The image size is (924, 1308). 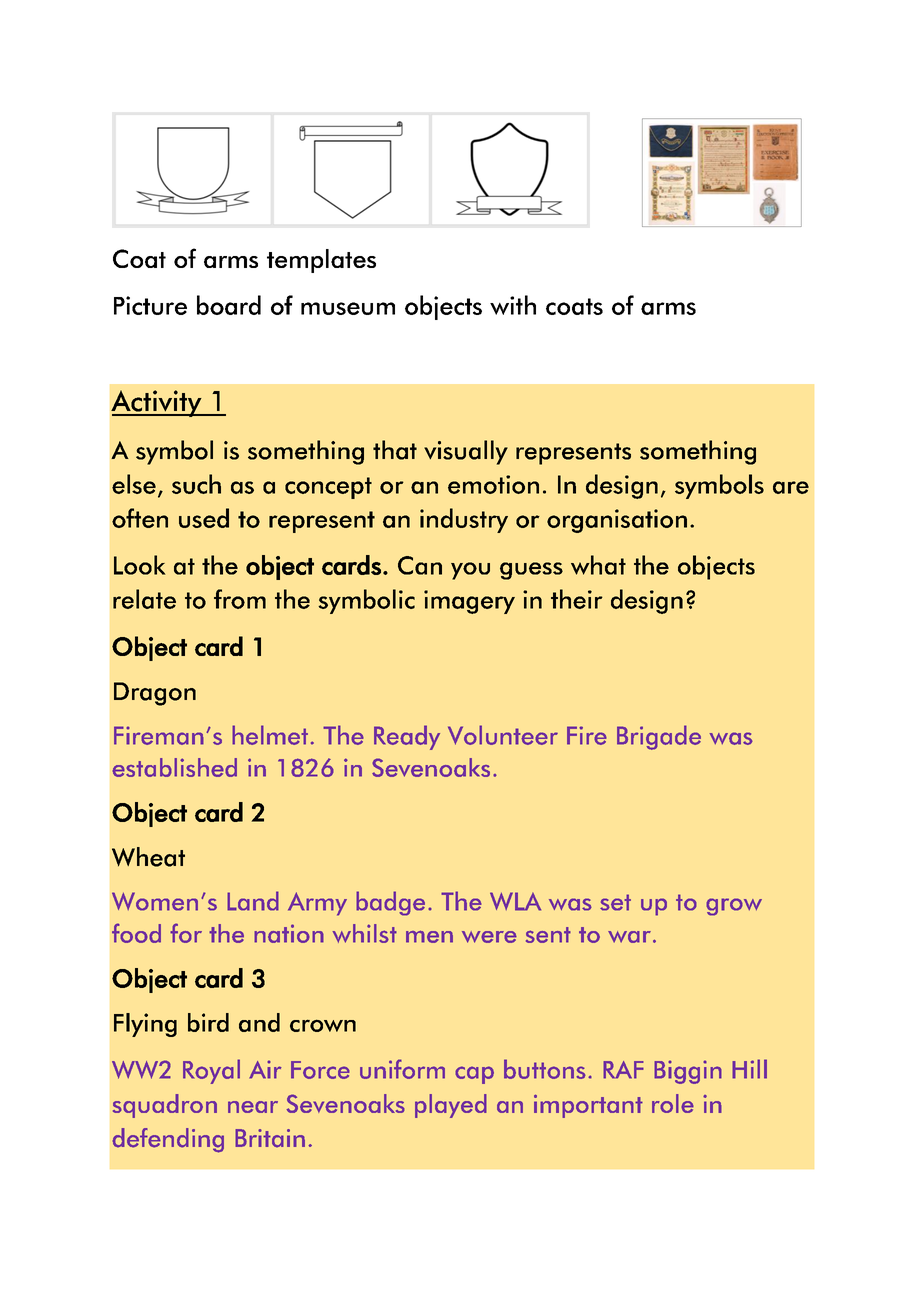 I want to click on Brigade, so click(x=659, y=737).
